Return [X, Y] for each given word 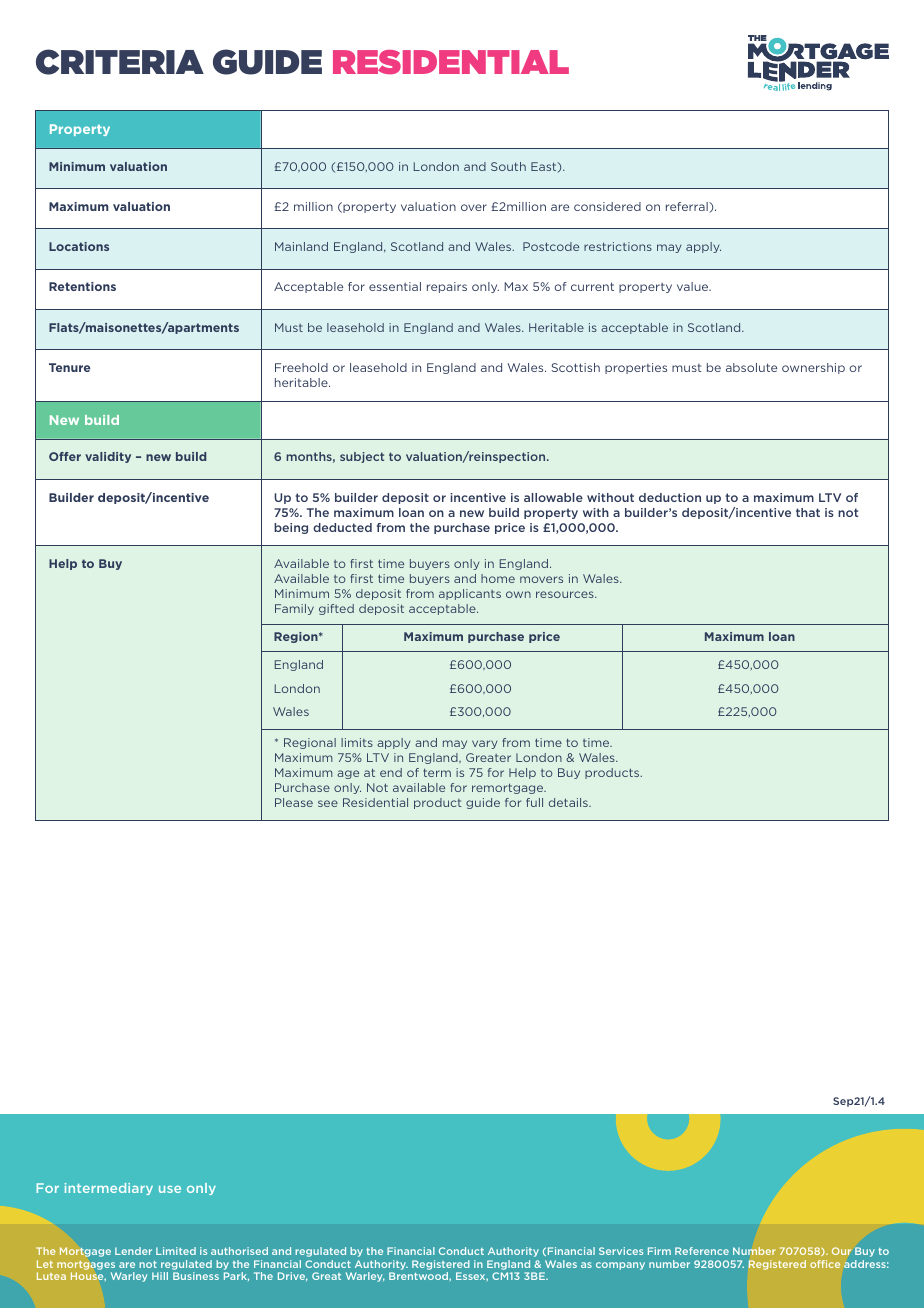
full [534, 802]
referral [688, 207]
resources [566, 594]
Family [294, 609]
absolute [751, 367]
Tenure [69, 367]
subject [362, 457]
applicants [470, 594]
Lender [133, 1251]
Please [294, 802]
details [569, 802]
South [508, 166]
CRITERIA [120, 62]
